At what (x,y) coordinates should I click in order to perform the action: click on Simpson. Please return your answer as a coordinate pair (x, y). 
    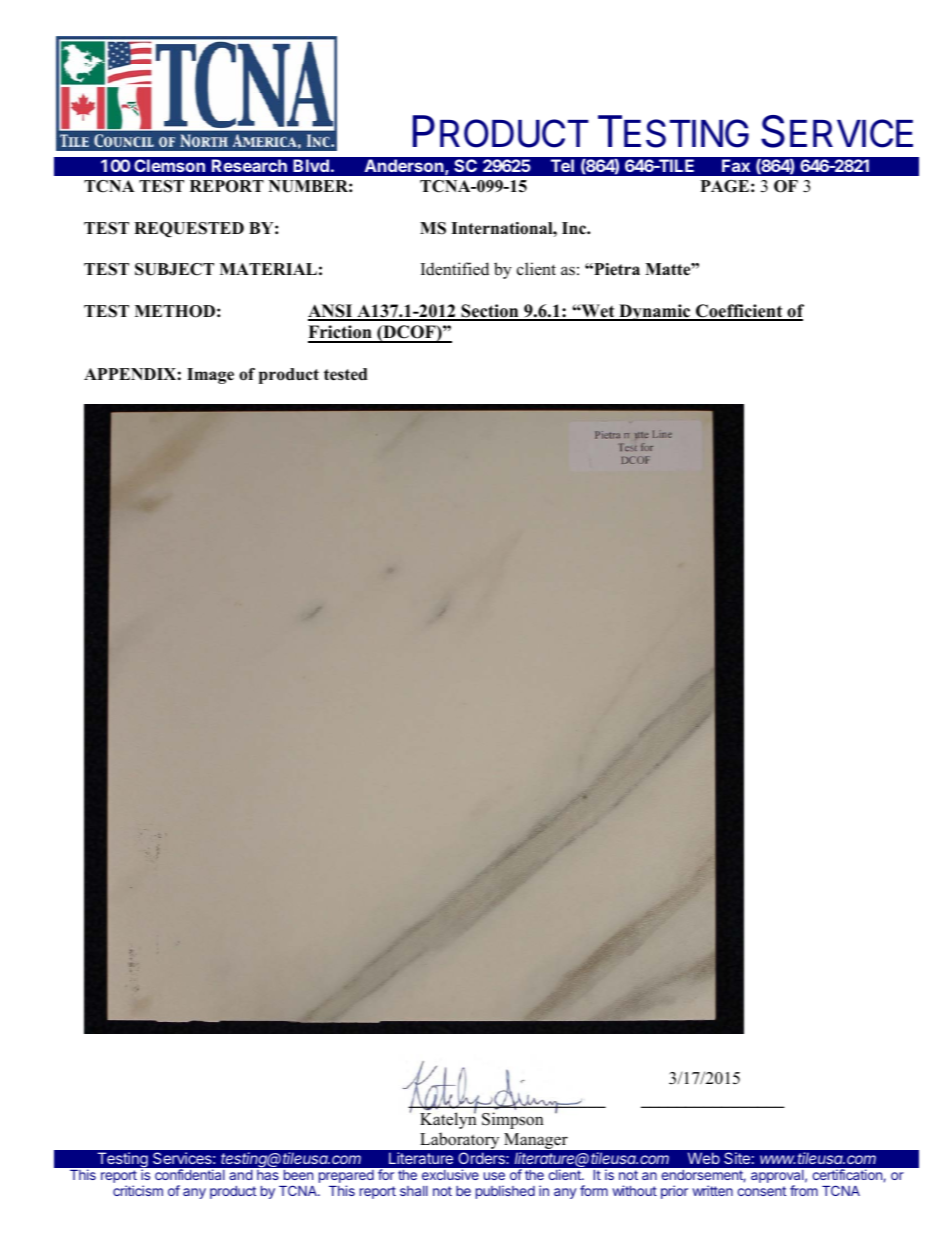
    Looking at the image, I should click on (513, 1120).
